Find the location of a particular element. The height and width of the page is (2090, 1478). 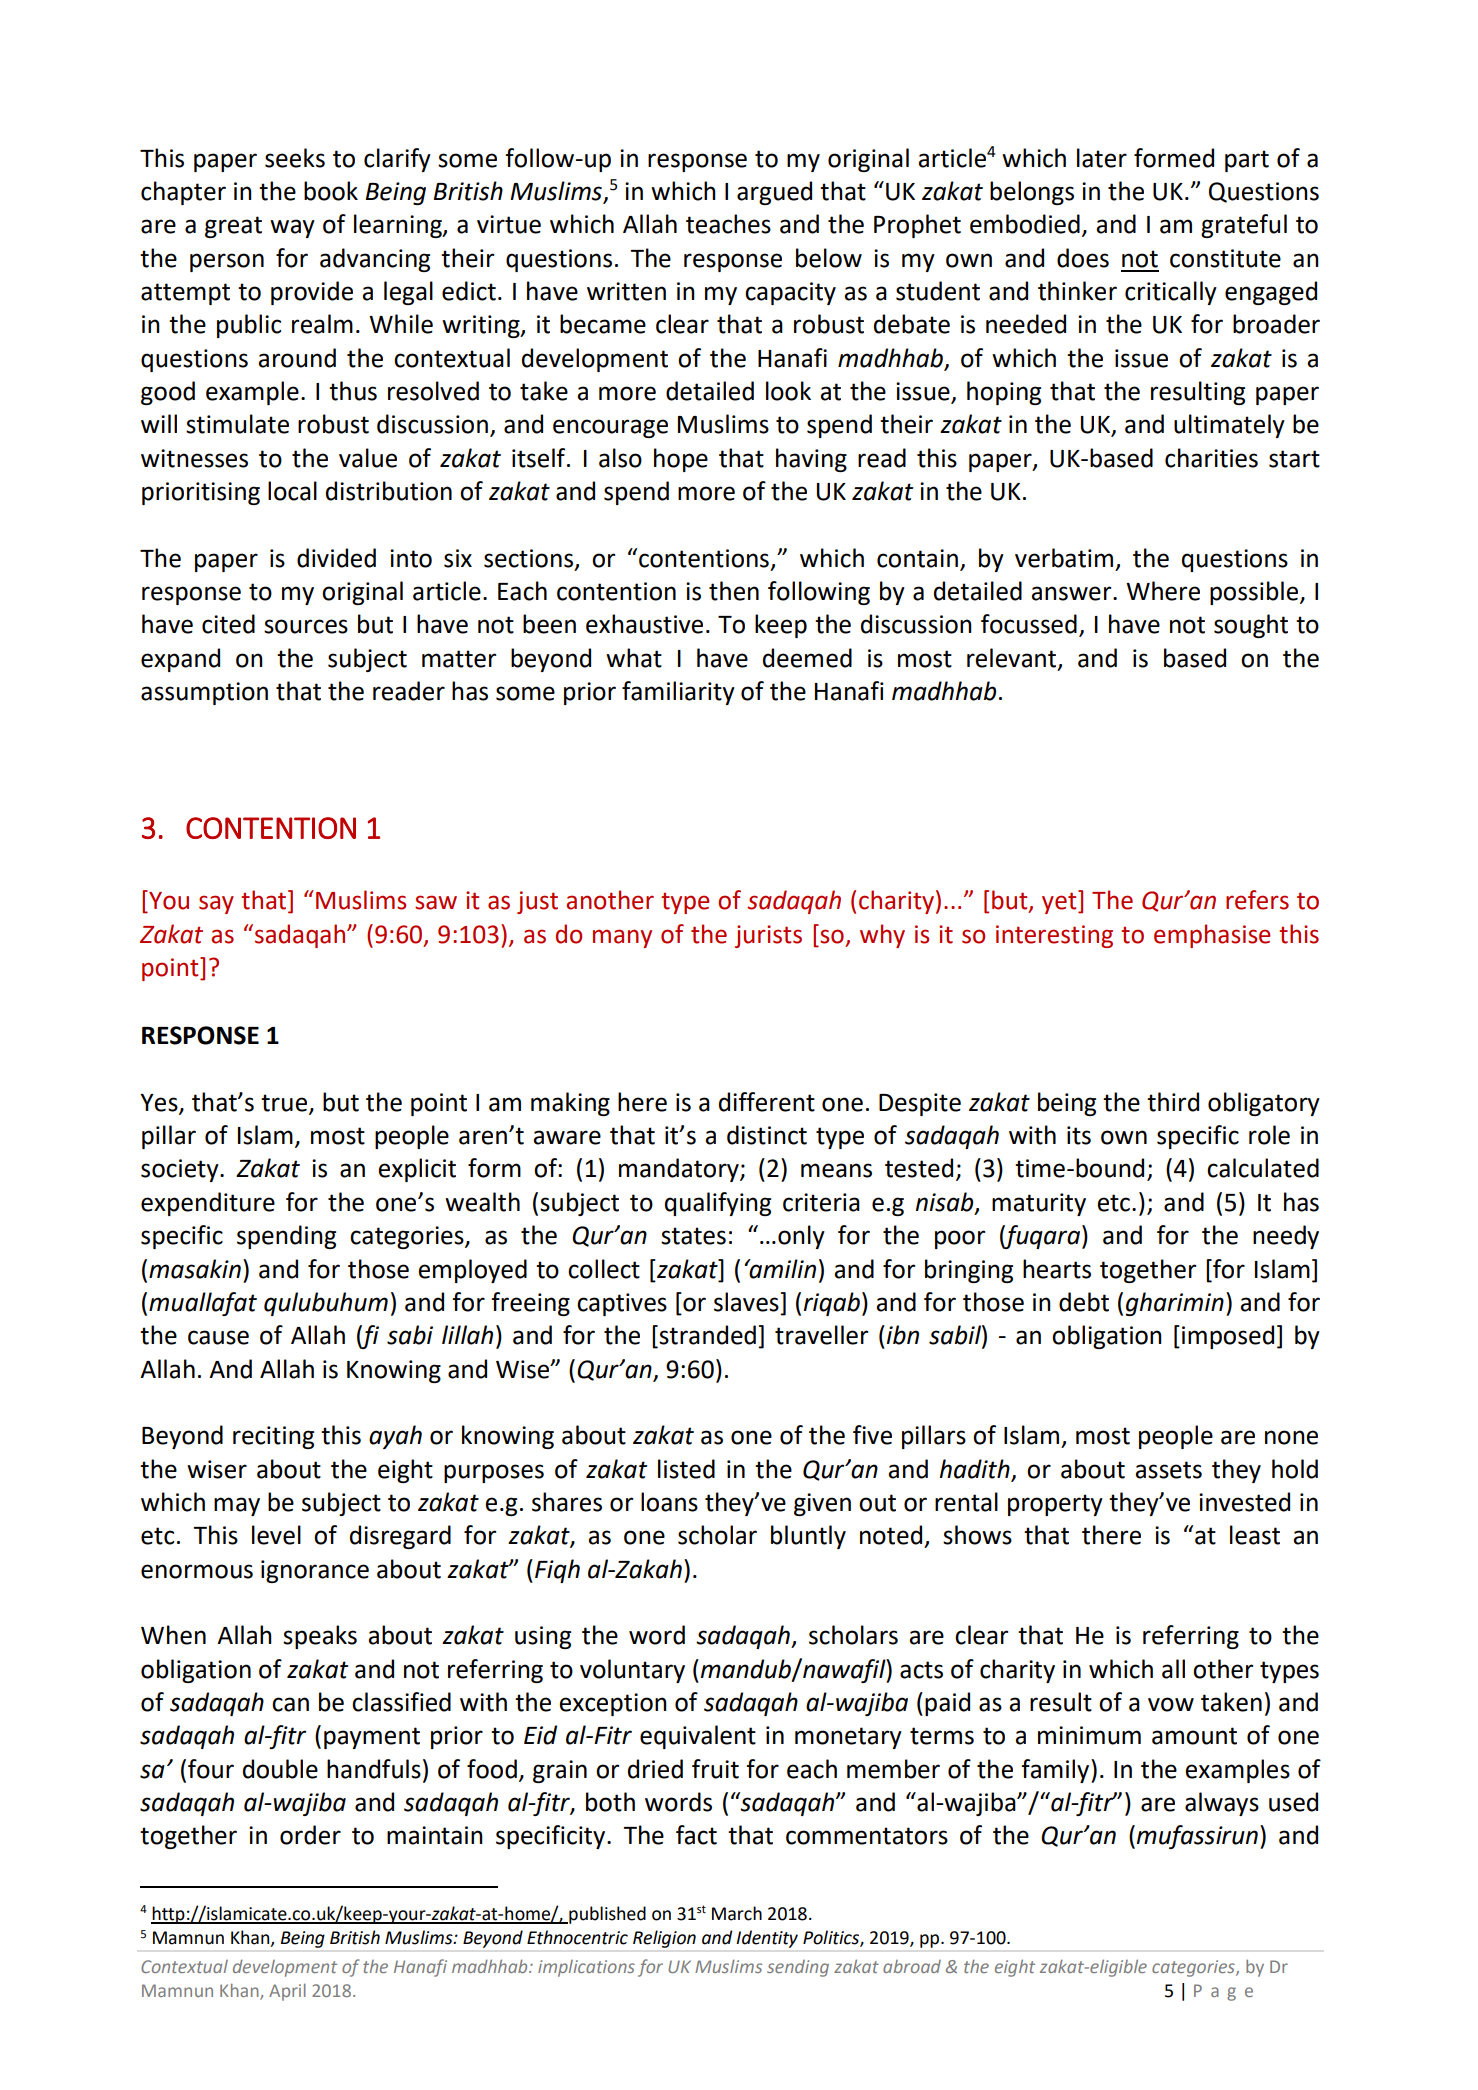

sources is located at coordinates (306, 626).
